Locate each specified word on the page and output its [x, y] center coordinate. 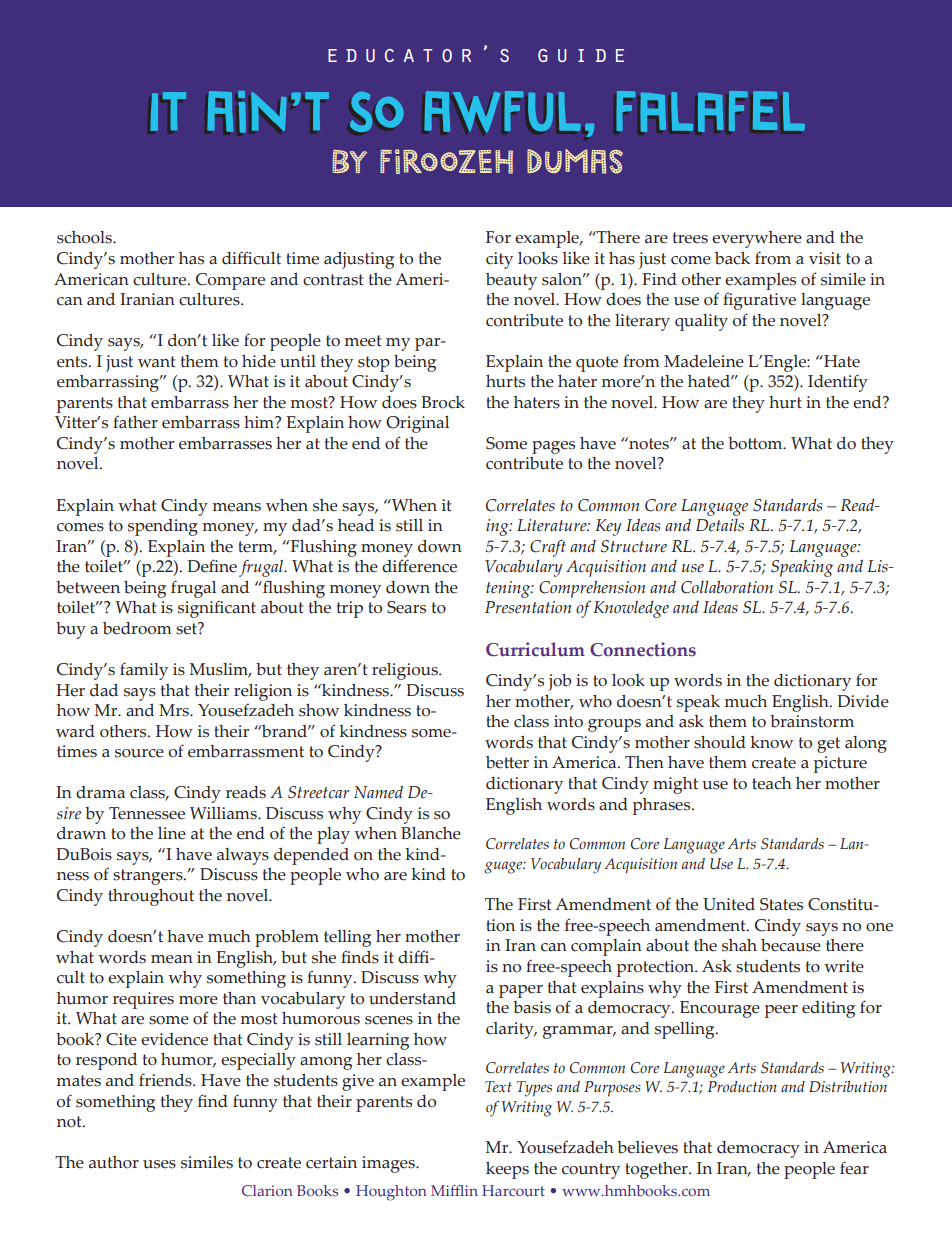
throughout [151, 897]
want [157, 362]
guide [581, 55]
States [781, 904]
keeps [507, 1170]
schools [85, 237]
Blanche [431, 833]
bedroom [137, 628]
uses [159, 1164]
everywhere [757, 239]
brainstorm [812, 721]
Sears [406, 607]
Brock [443, 402]
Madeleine [704, 361]
